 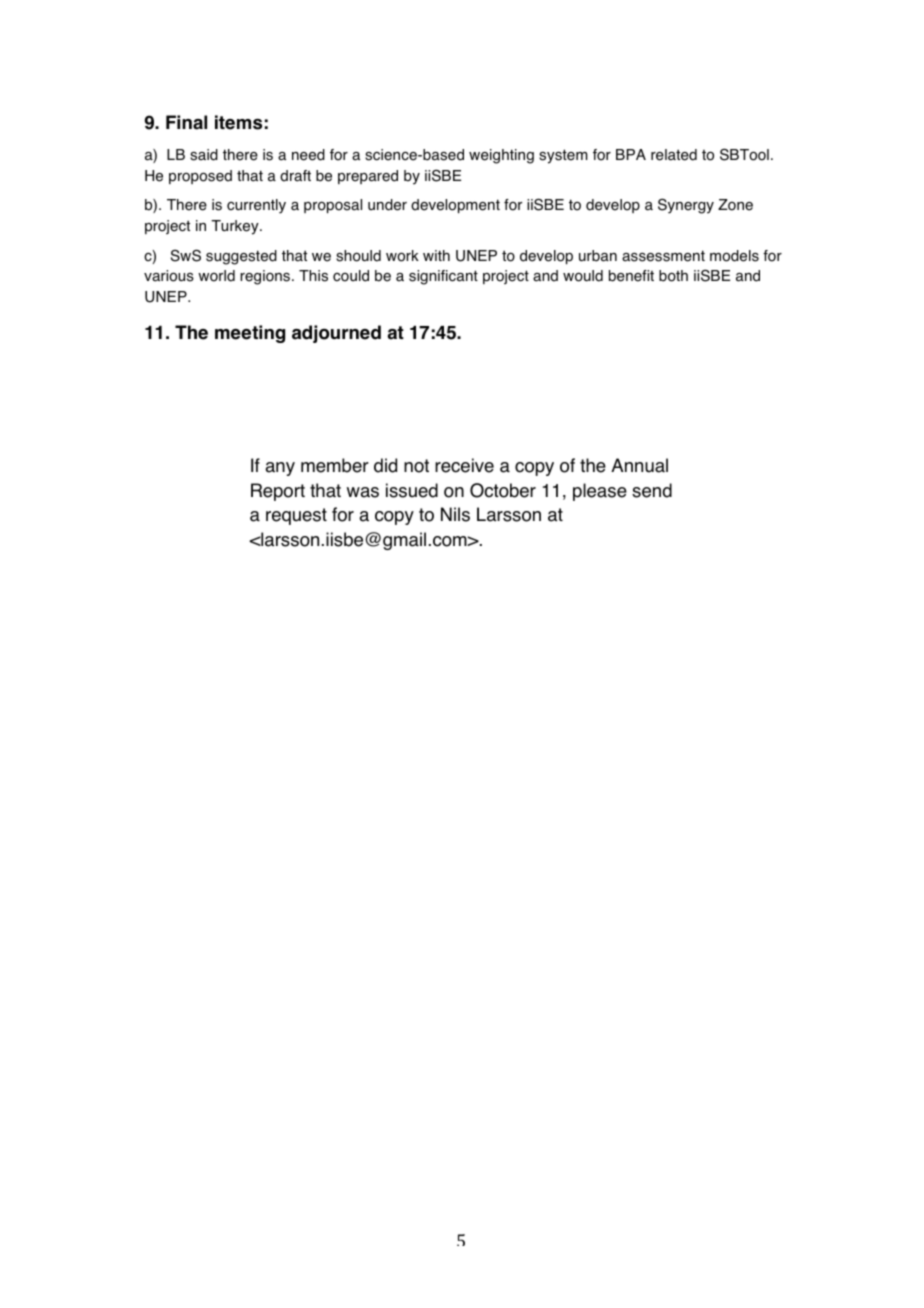 I want to click on send, so click(x=652, y=490).
